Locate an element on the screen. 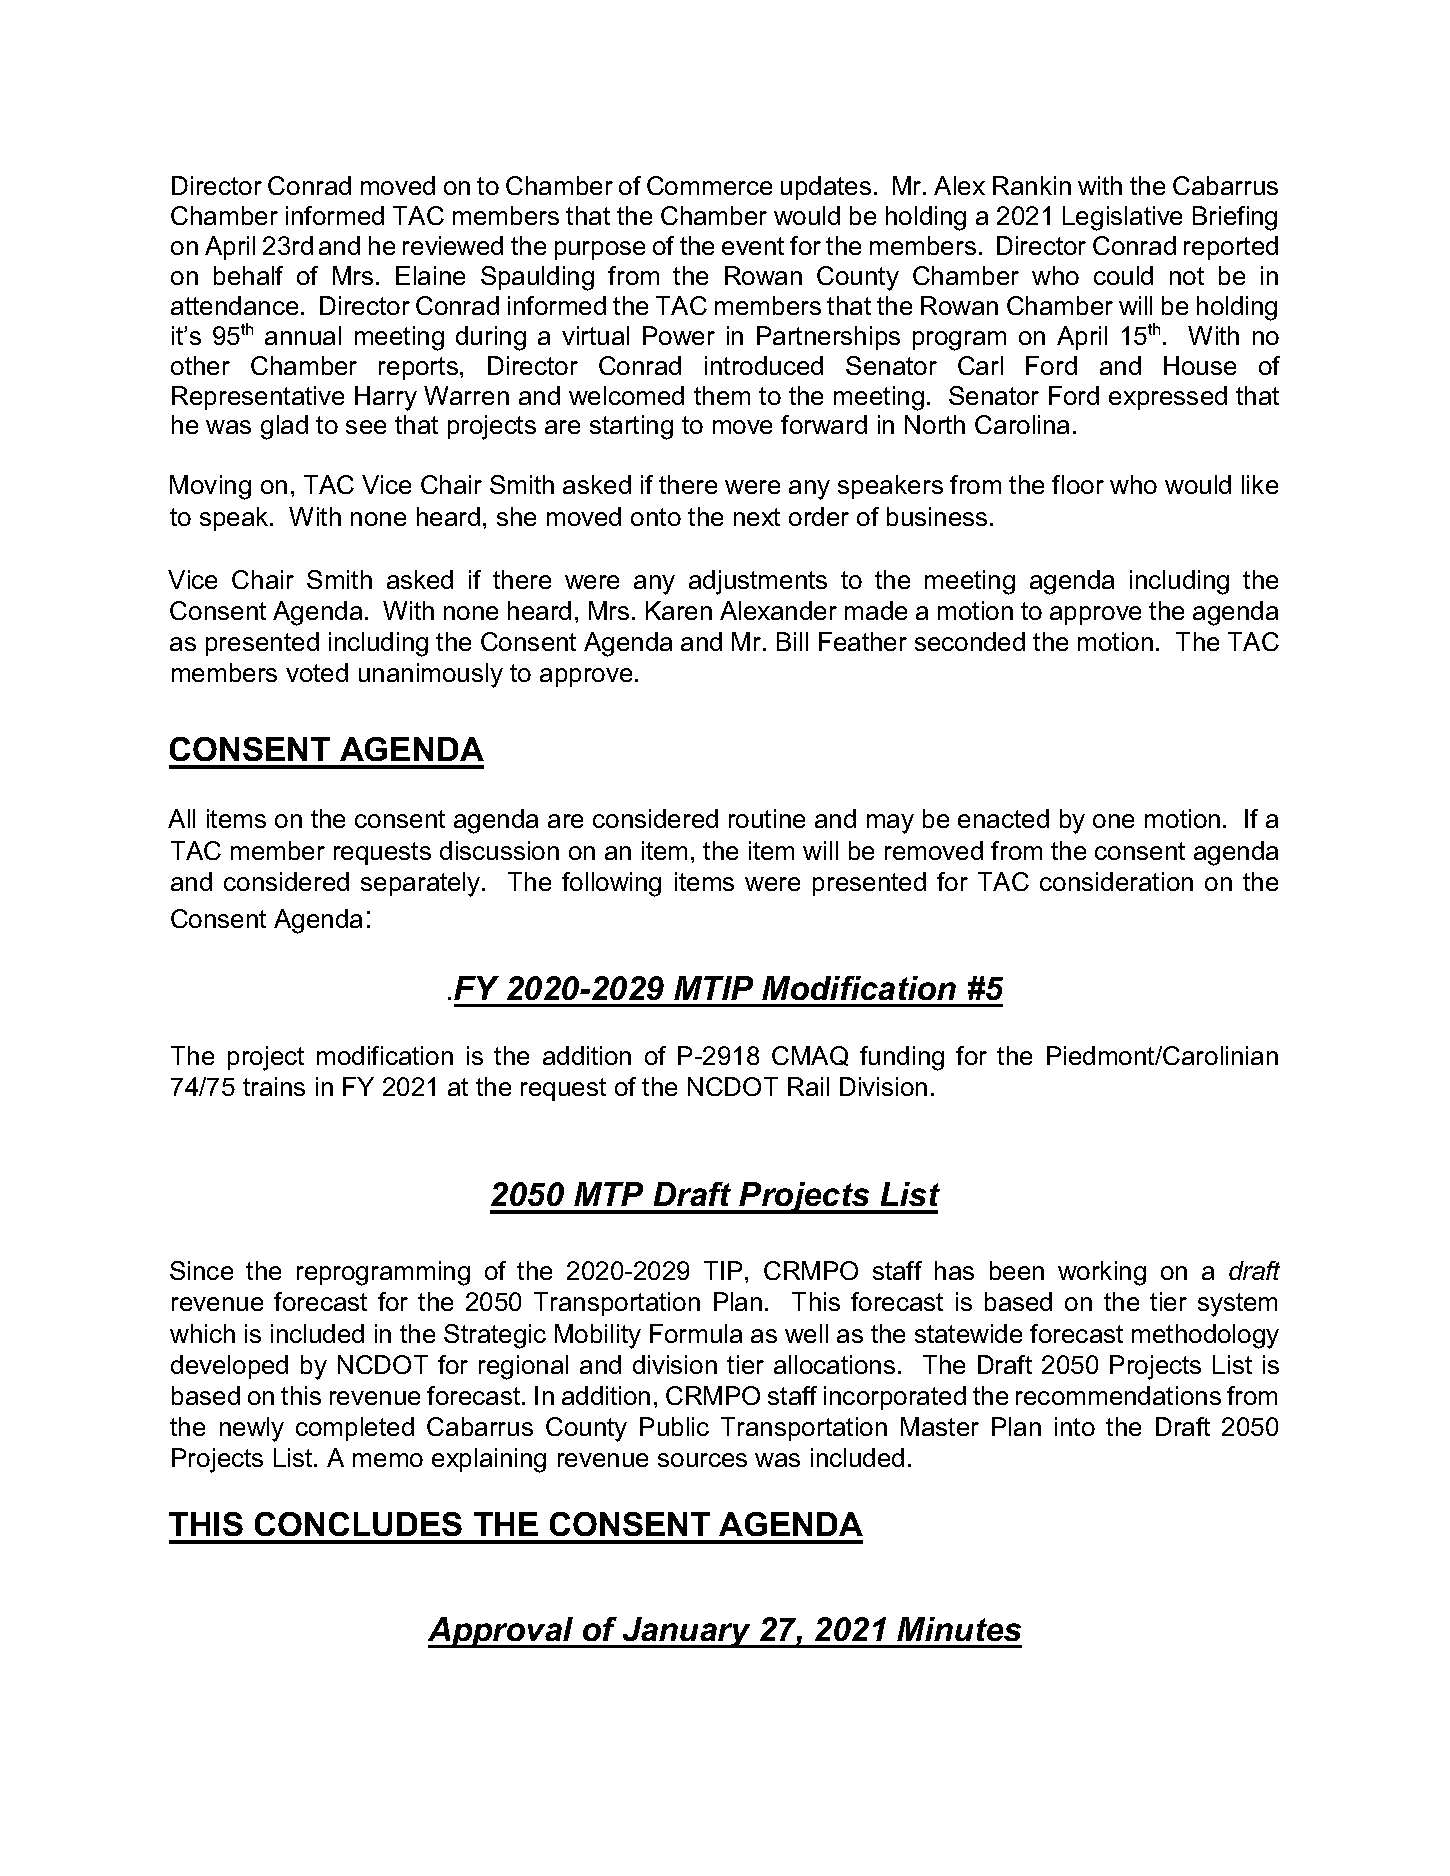 Image resolution: width=1450 pixels, height=1876 pixels. following is located at coordinates (611, 884).
